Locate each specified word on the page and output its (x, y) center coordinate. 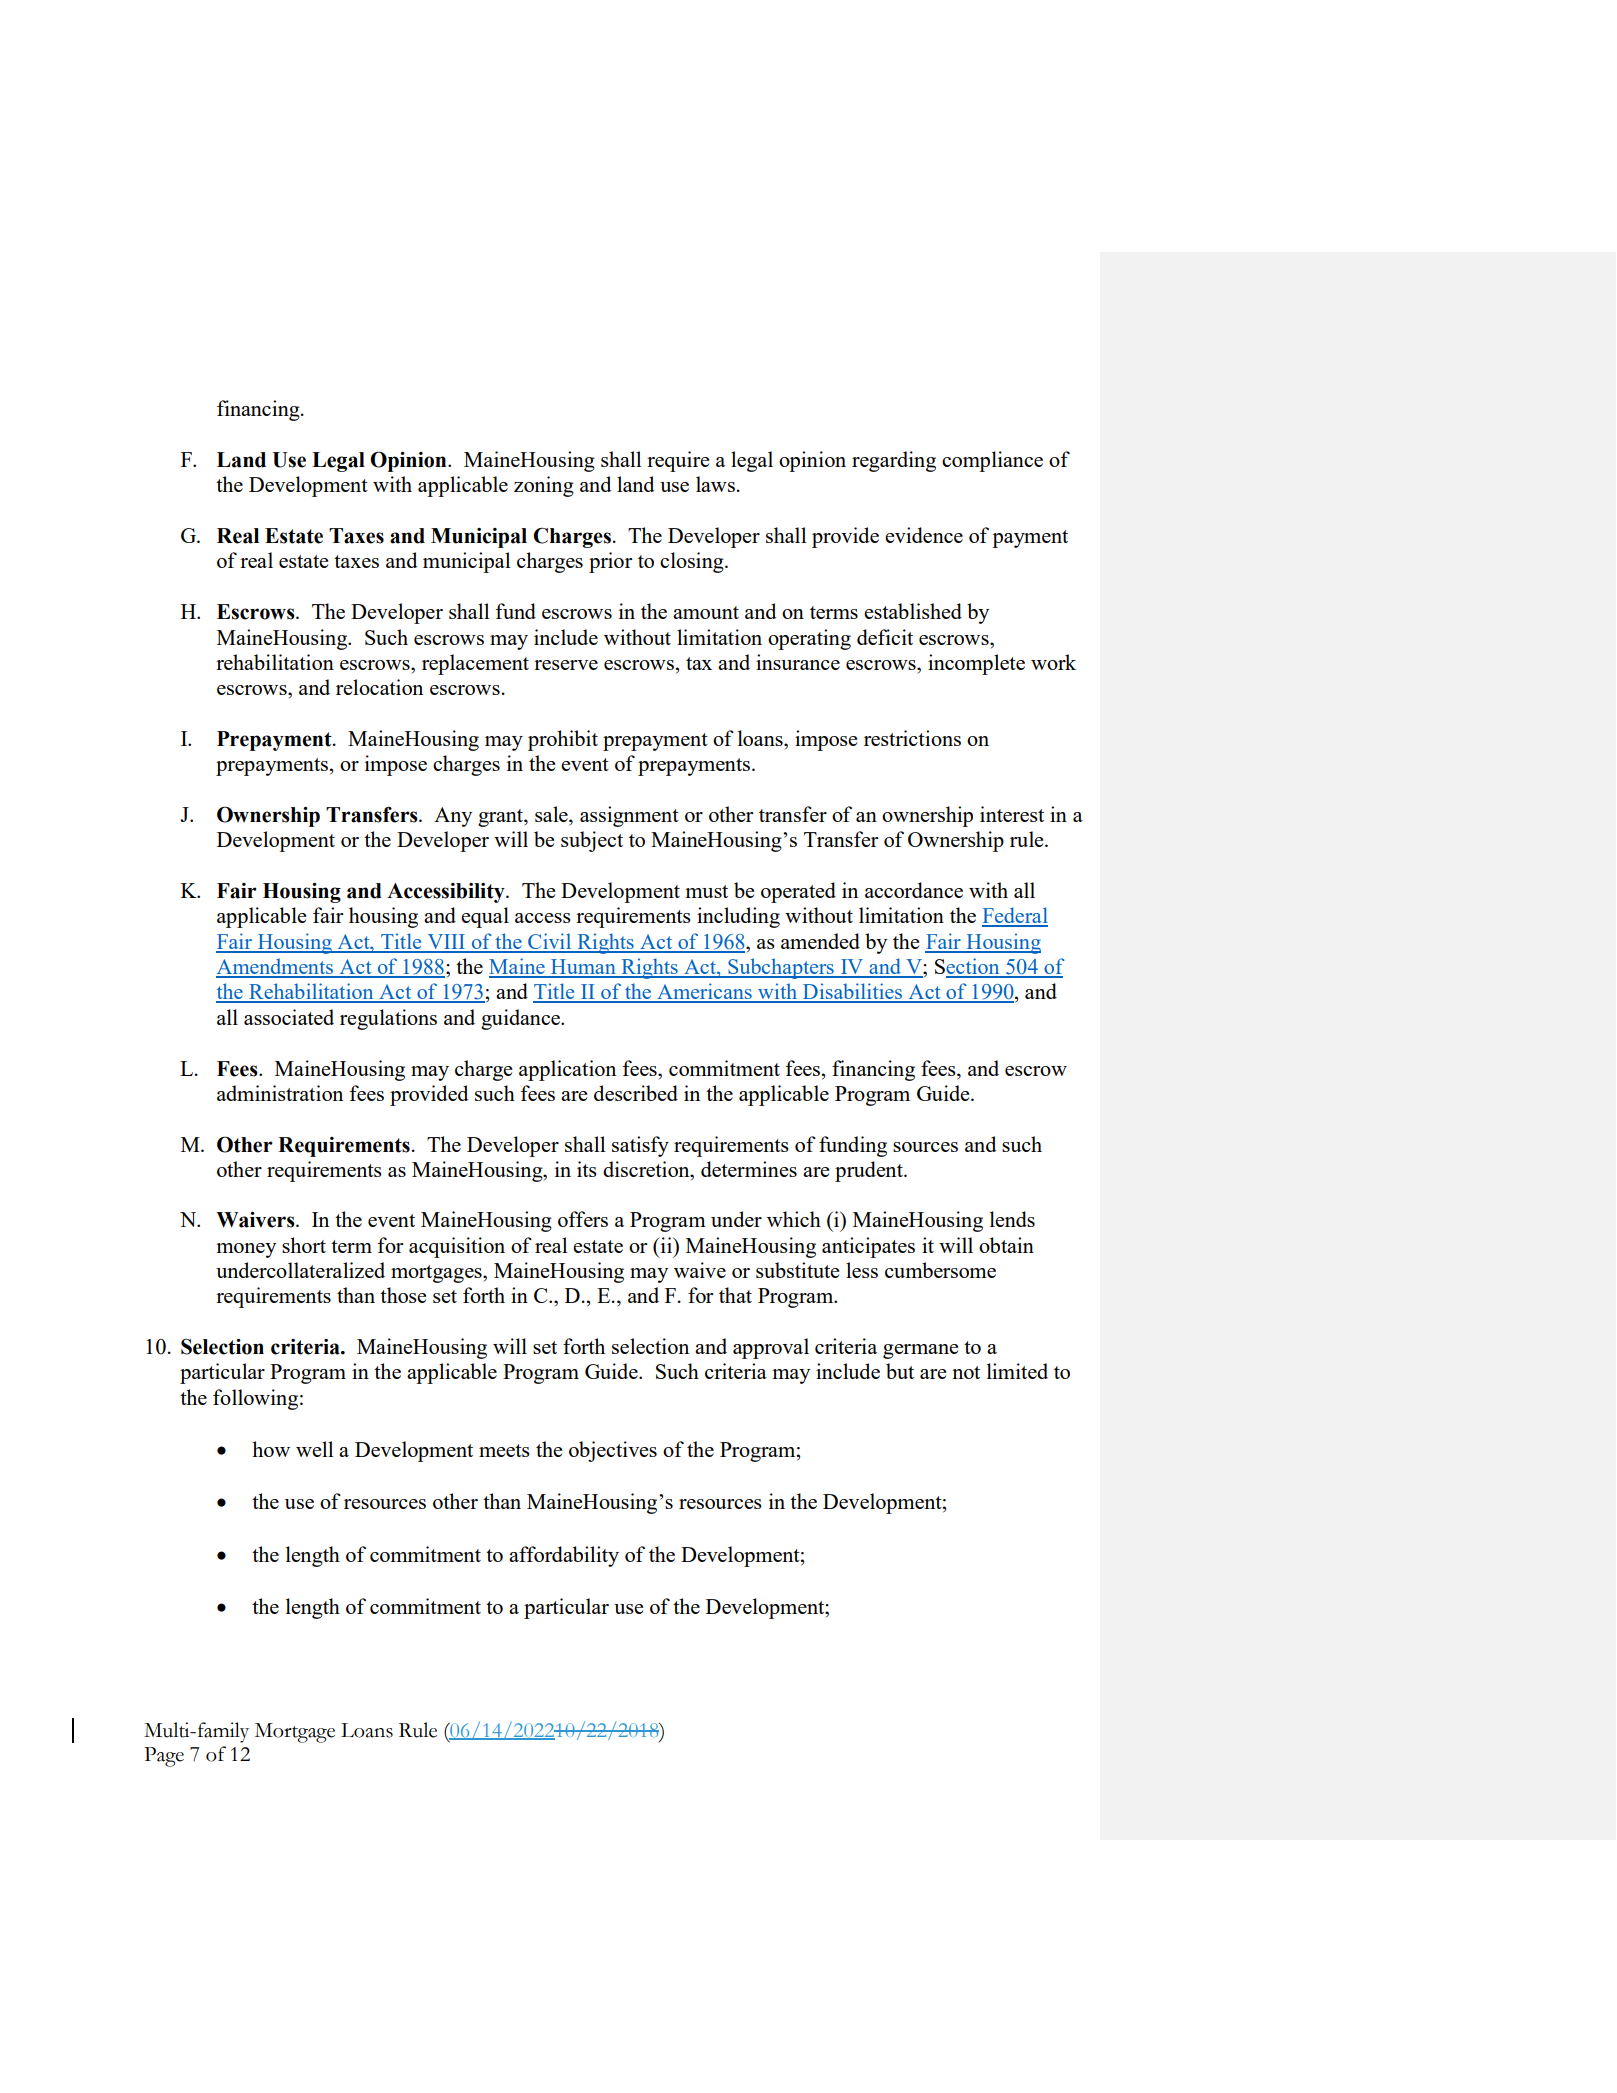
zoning (544, 486)
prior (611, 562)
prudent (870, 1171)
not (966, 1372)
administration (280, 1093)
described (636, 1093)
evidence (924, 535)
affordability (564, 1556)
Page (164, 1757)
